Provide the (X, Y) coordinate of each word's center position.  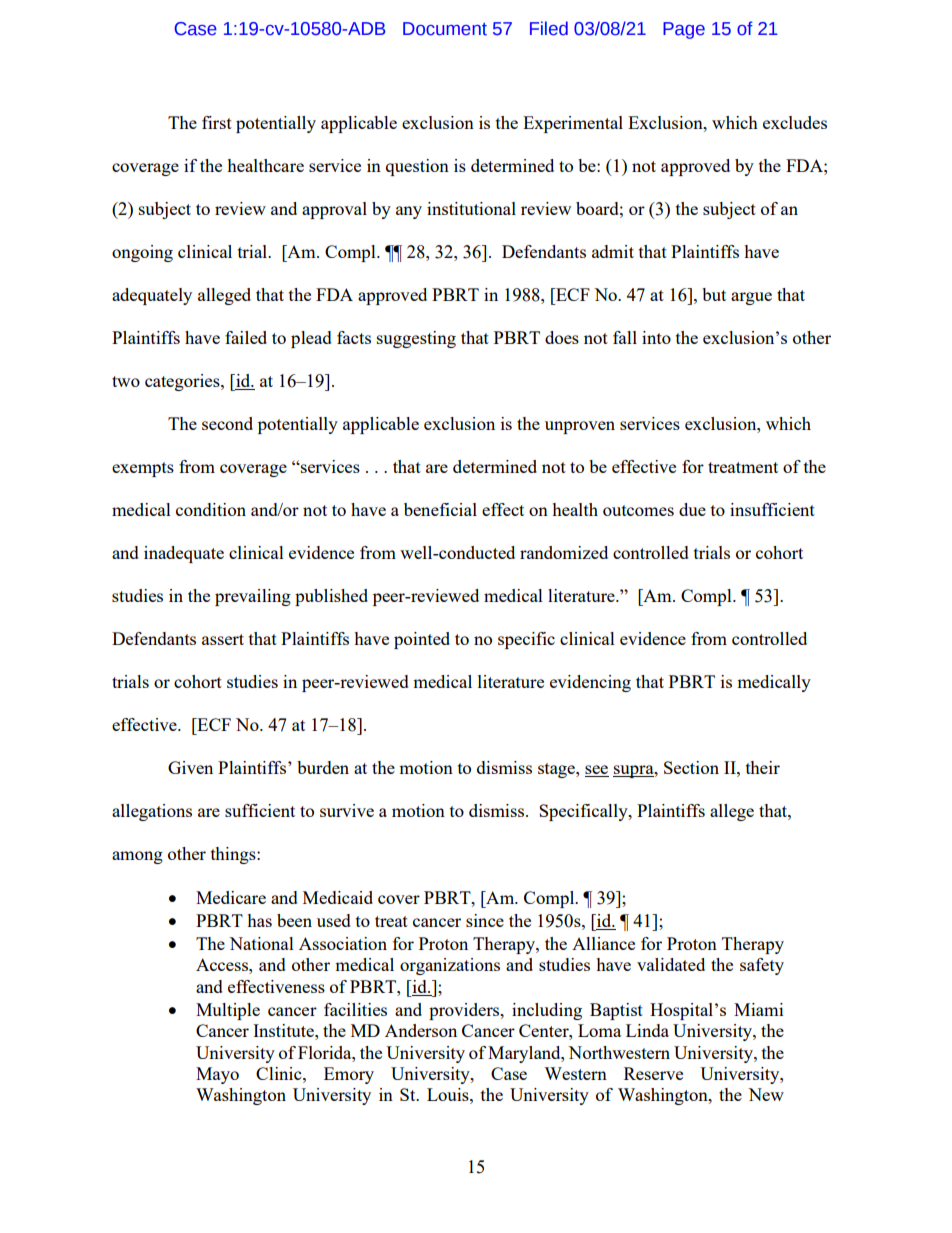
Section (691, 767)
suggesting (416, 339)
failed (246, 337)
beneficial (440, 509)
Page (684, 30)
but (714, 294)
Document (445, 29)
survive (347, 810)
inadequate (184, 554)
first (217, 122)
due (692, 509)
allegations (152, 812)
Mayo (217, 1075)
